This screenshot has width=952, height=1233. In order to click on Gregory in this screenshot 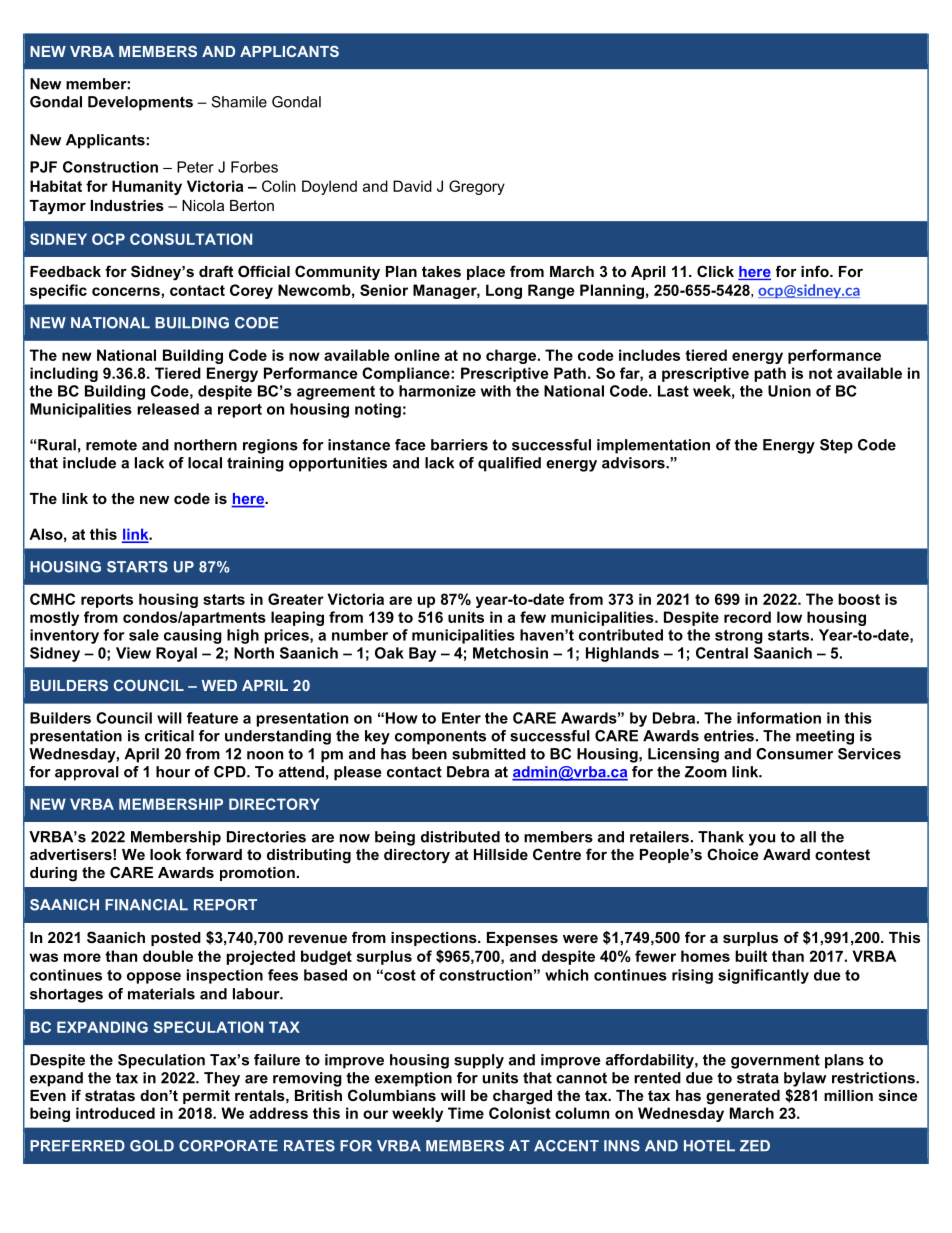, I will do `click(477, 187)`.
